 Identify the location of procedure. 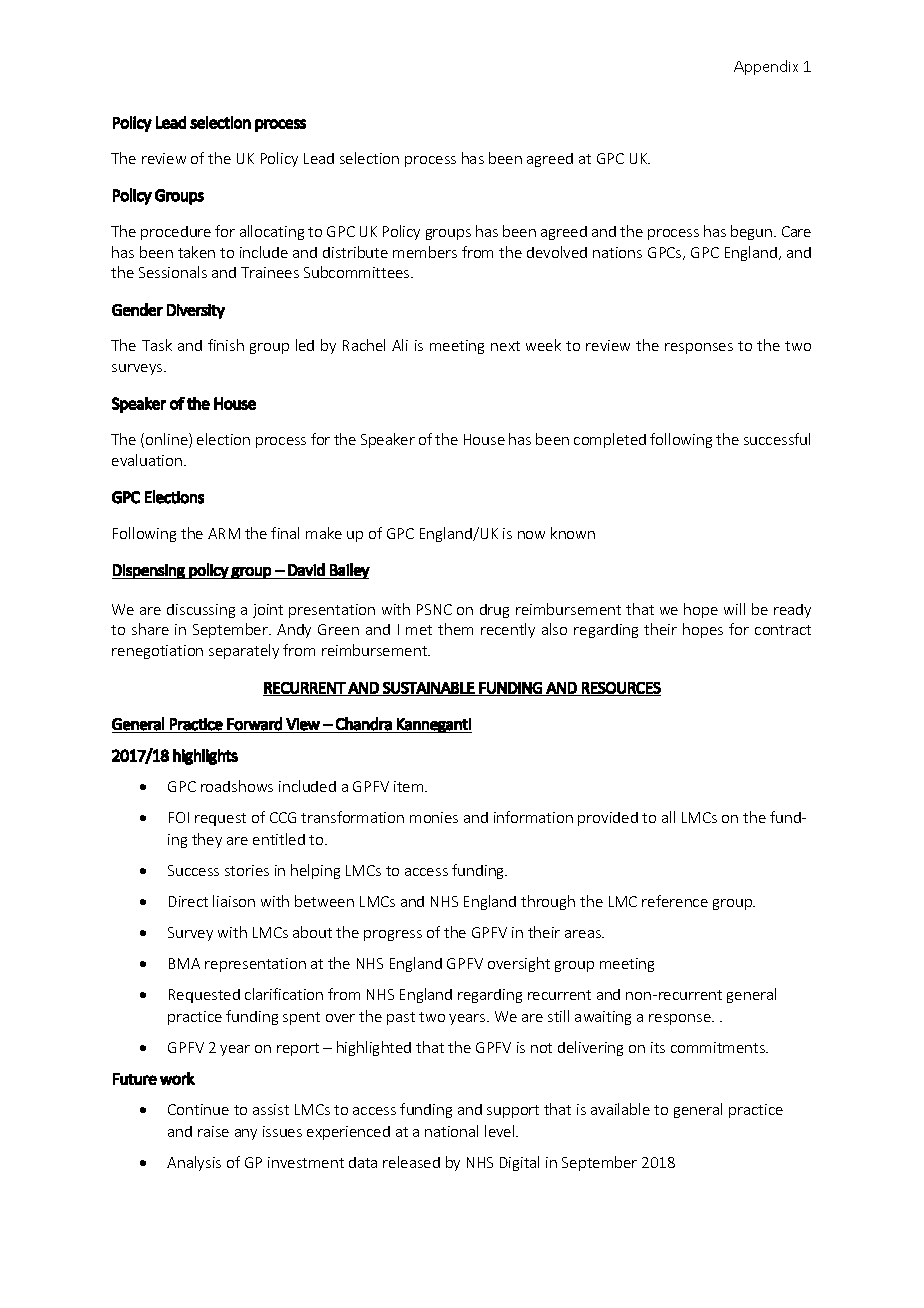
(176, 233).
